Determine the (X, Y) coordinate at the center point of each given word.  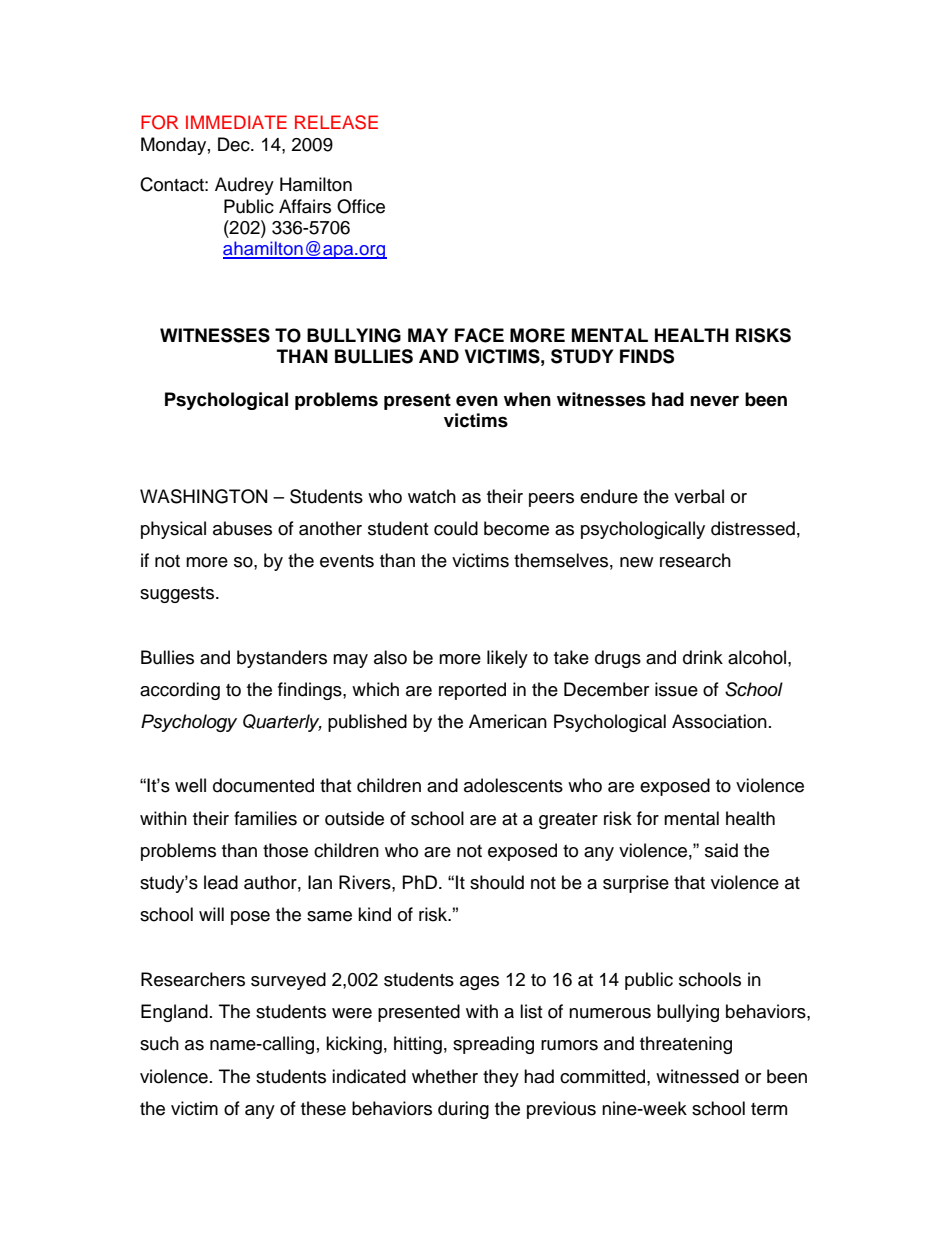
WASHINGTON (203, 496)
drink (703, 657)
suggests (178, 595)
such (159, 1043)
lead (221, 882)
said (721, 850)
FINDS (647, 356)
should (497, 882)
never (714, 401)
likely (507, 659)
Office (361, 206)
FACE (479, 335)
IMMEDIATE (236, 122)
